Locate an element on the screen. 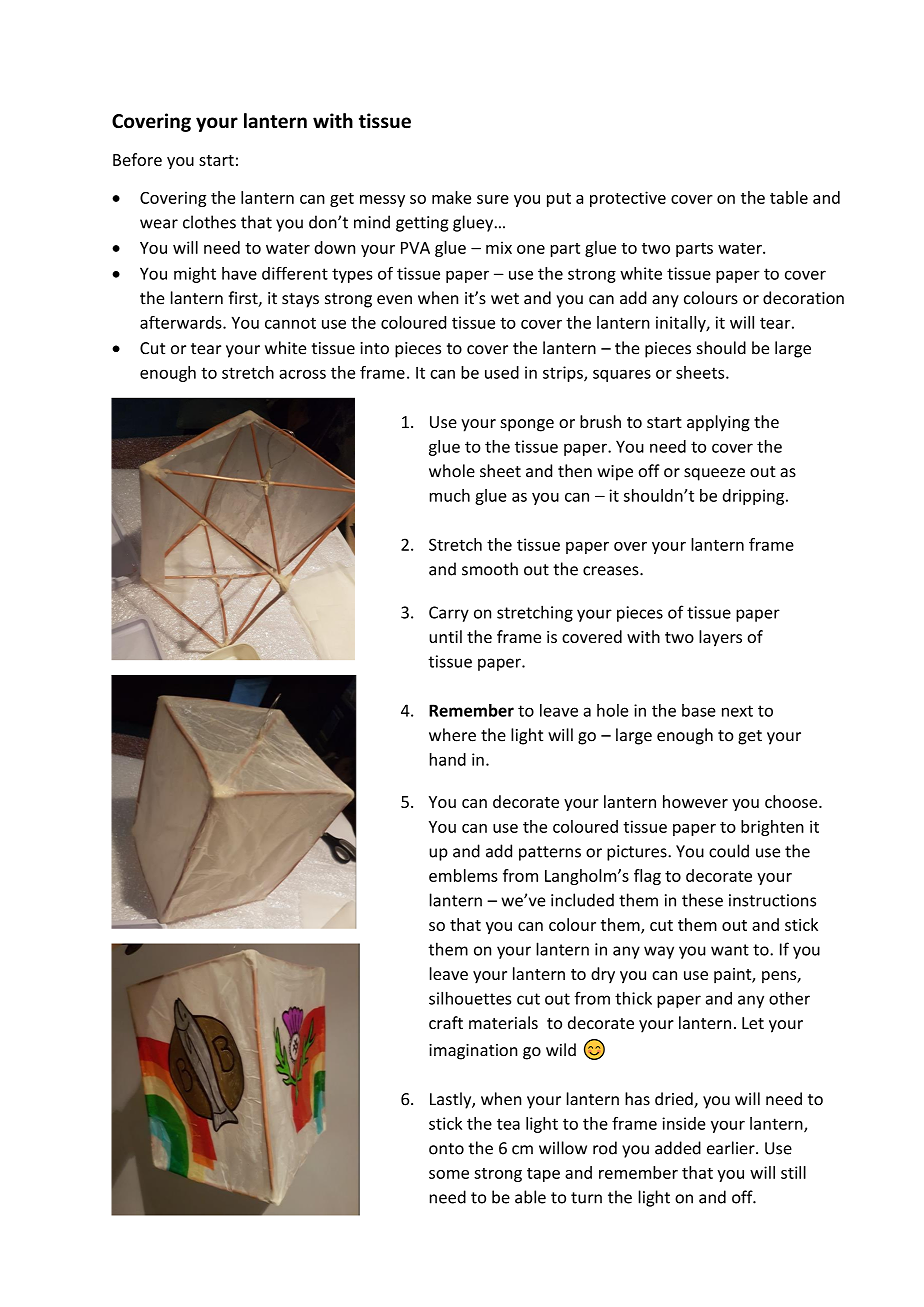  next is located at coordinates (737, 711).
